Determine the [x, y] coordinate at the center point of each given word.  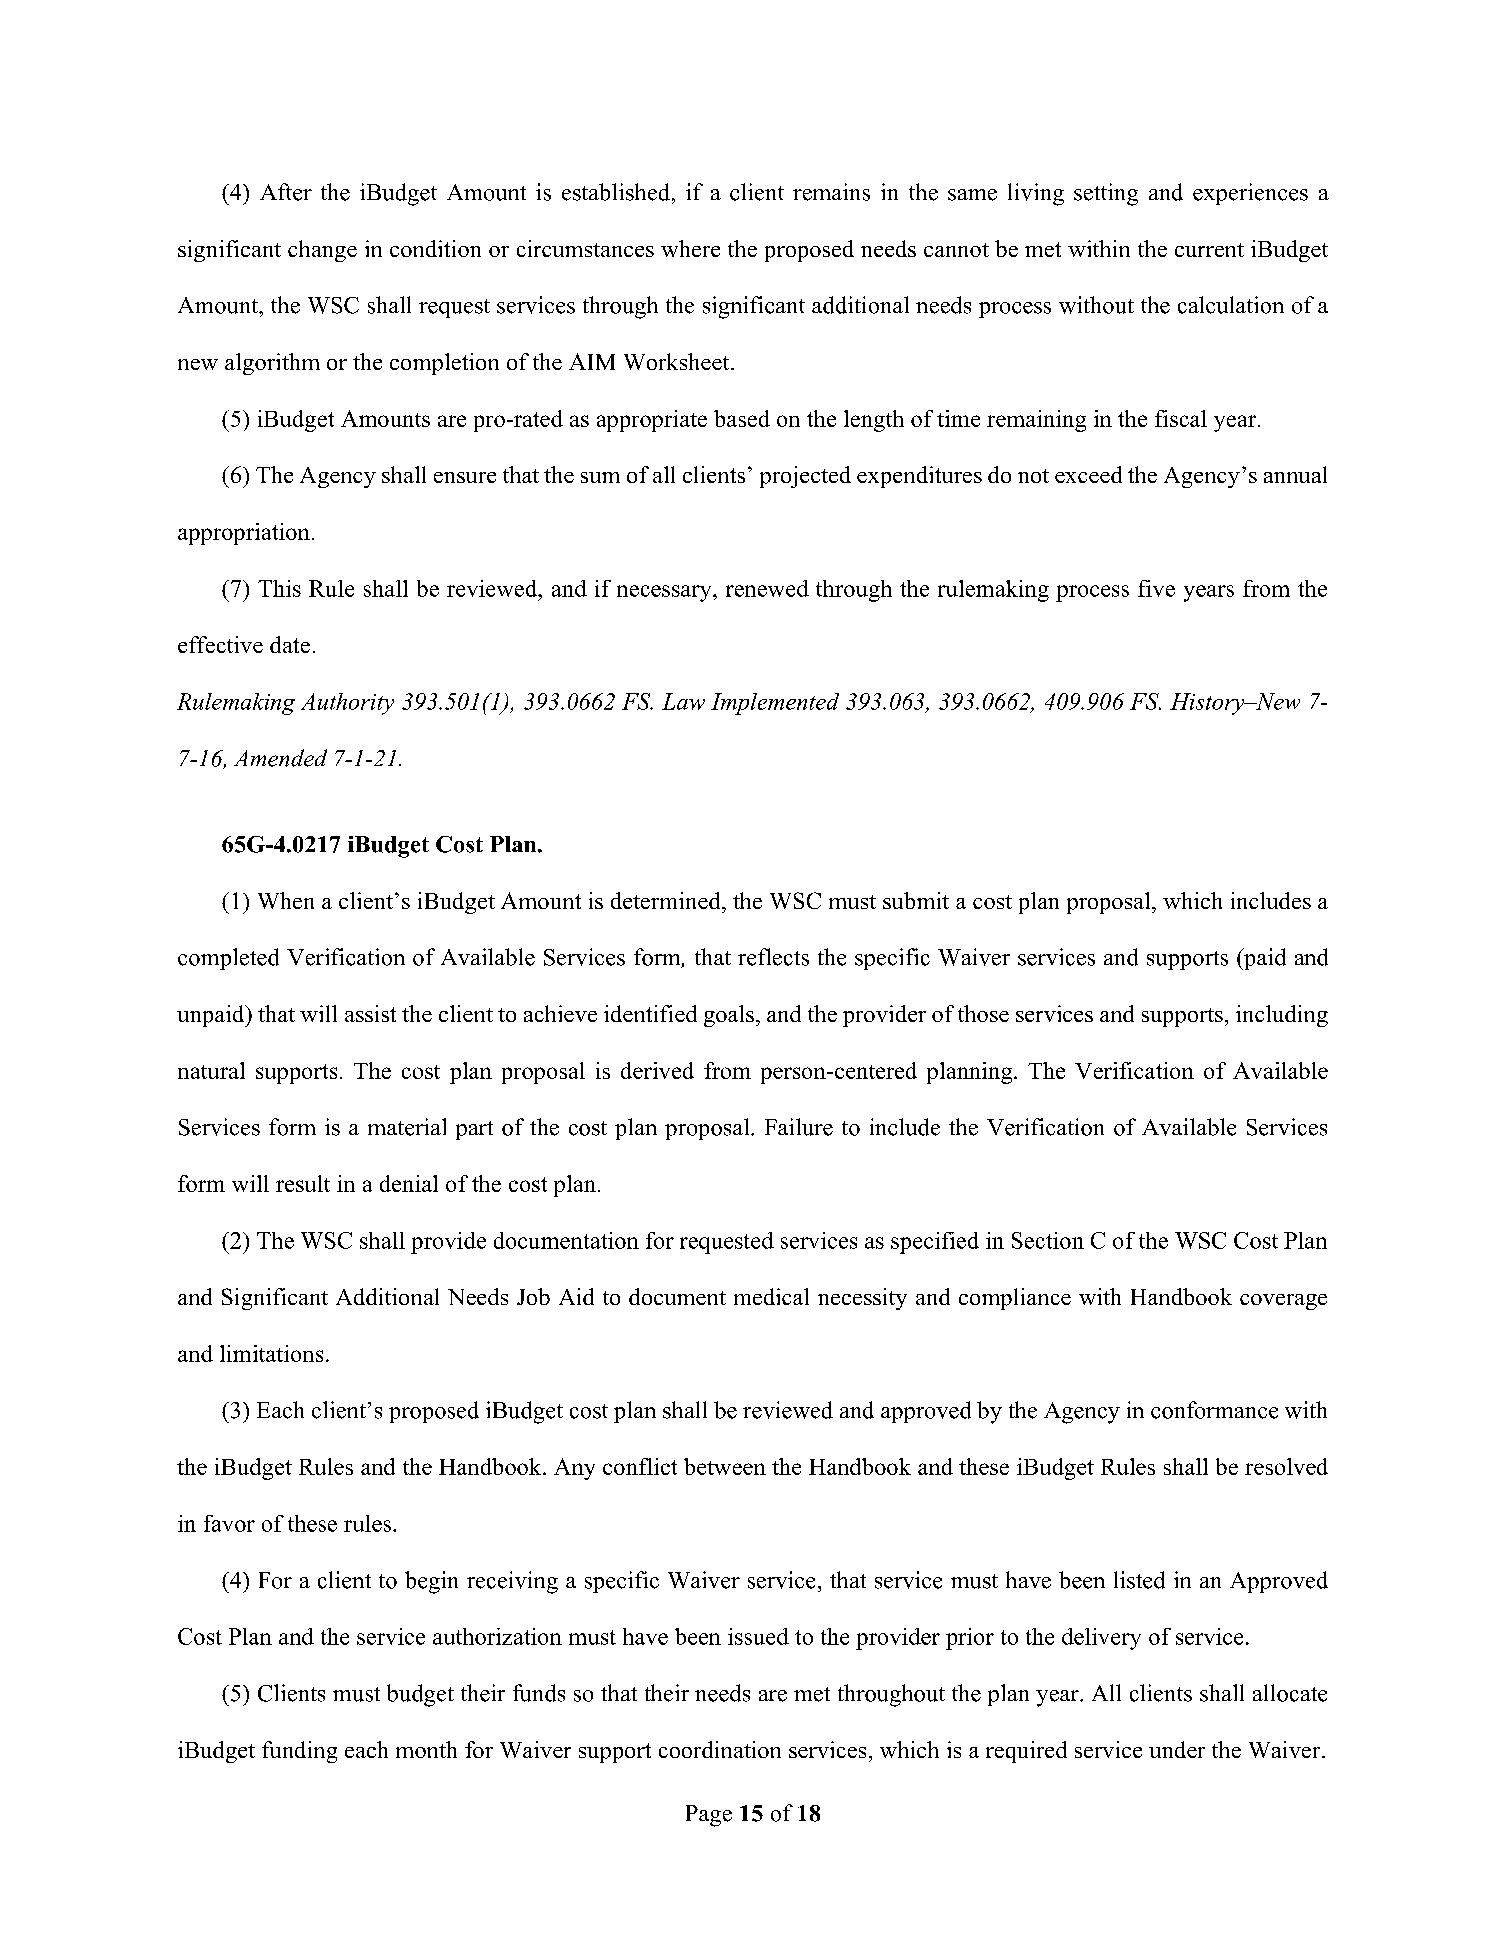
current [1209, 250]
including [1282, 1016]
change [322, 251]
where [690, 248]
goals [729, 1016]
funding [299, 1752]
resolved [1286, 1466]
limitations [271, 1353]
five [1156, 588]
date [290, 644]
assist [370, 1013]
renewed [767, 588]
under [1177, 1749]
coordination [720, 1749]
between [725, 1466]
